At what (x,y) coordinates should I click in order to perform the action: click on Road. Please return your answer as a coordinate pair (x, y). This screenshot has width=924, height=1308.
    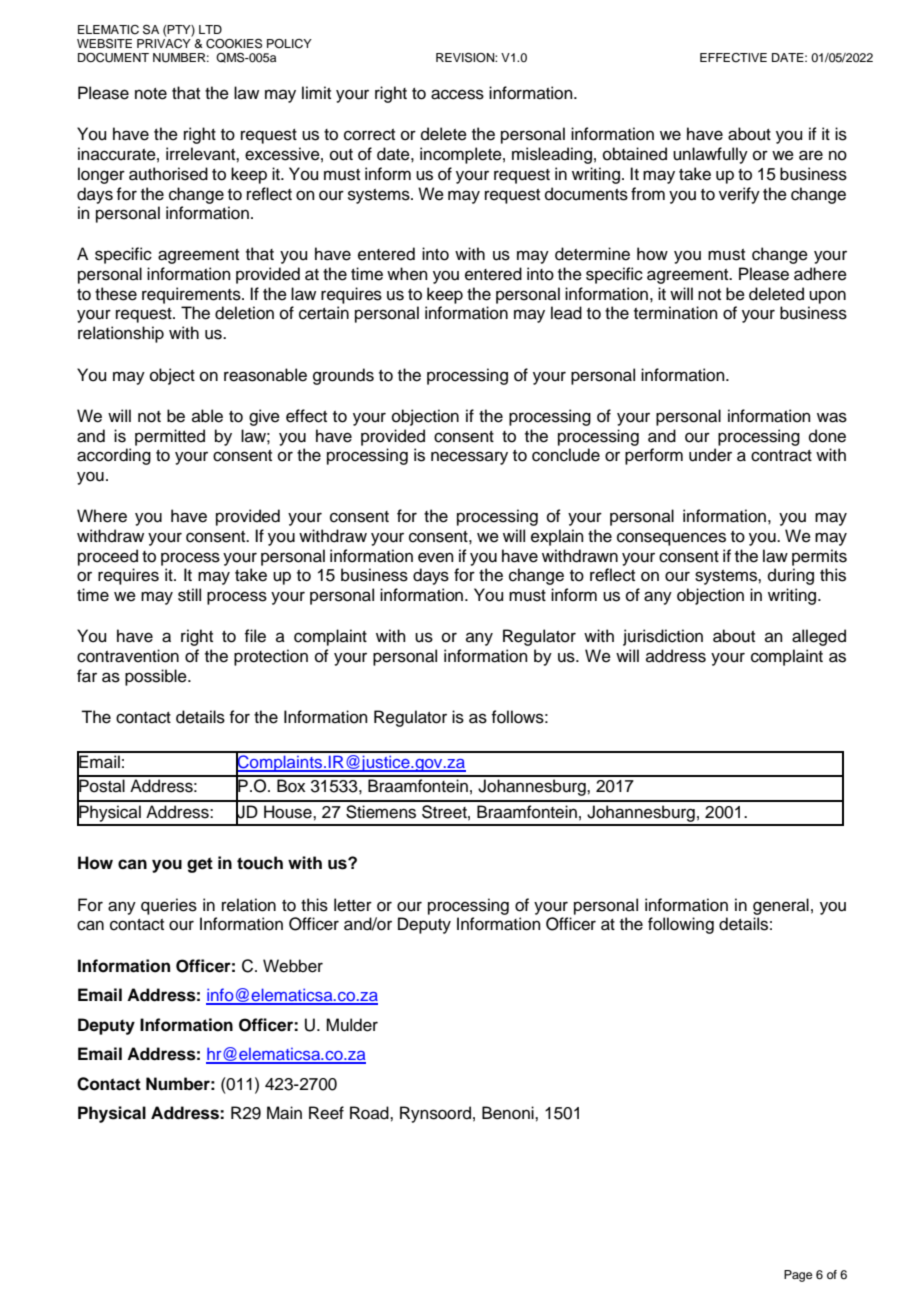
    Looking at the image, I should click on (370, 1113).
